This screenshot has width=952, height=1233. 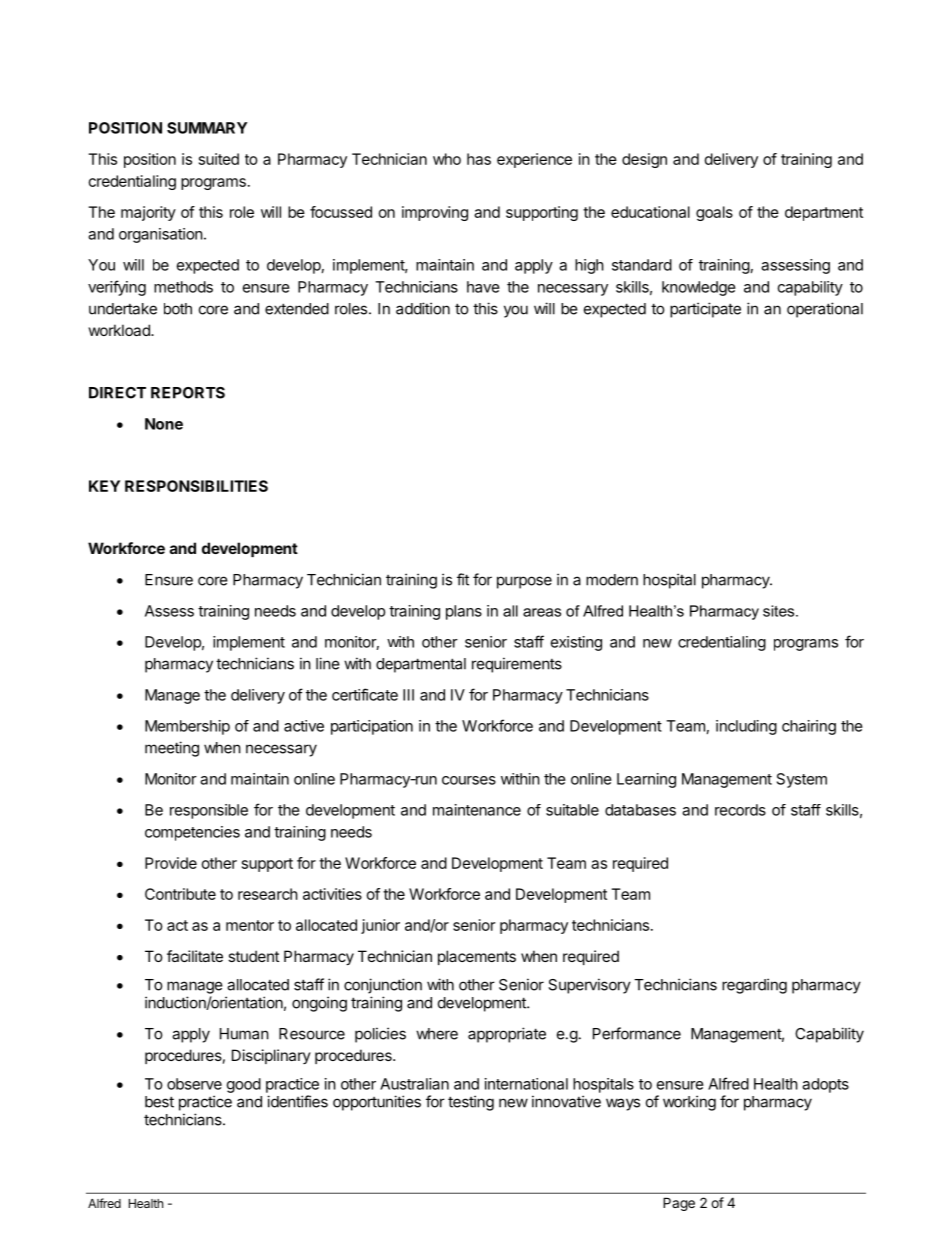 What do you see at coordinates (159, 1102) in the screenshot?
I see `best` at bounding box center [159, 1102].
